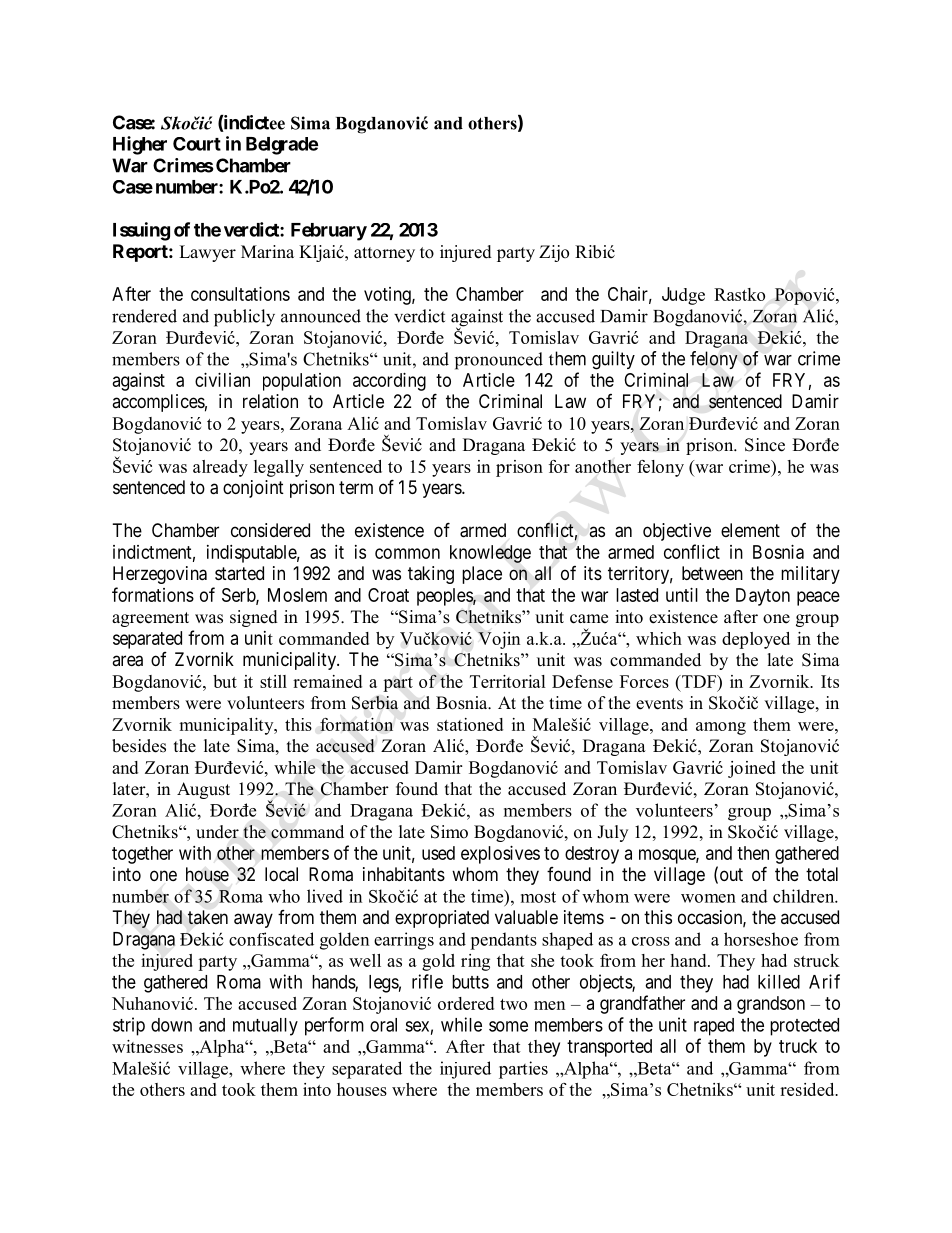 Image resolution: width=952 pixels, height=1233 pixels. Describe the element at coordinates (683, 296) in the image. I see `Judge` at that location.
